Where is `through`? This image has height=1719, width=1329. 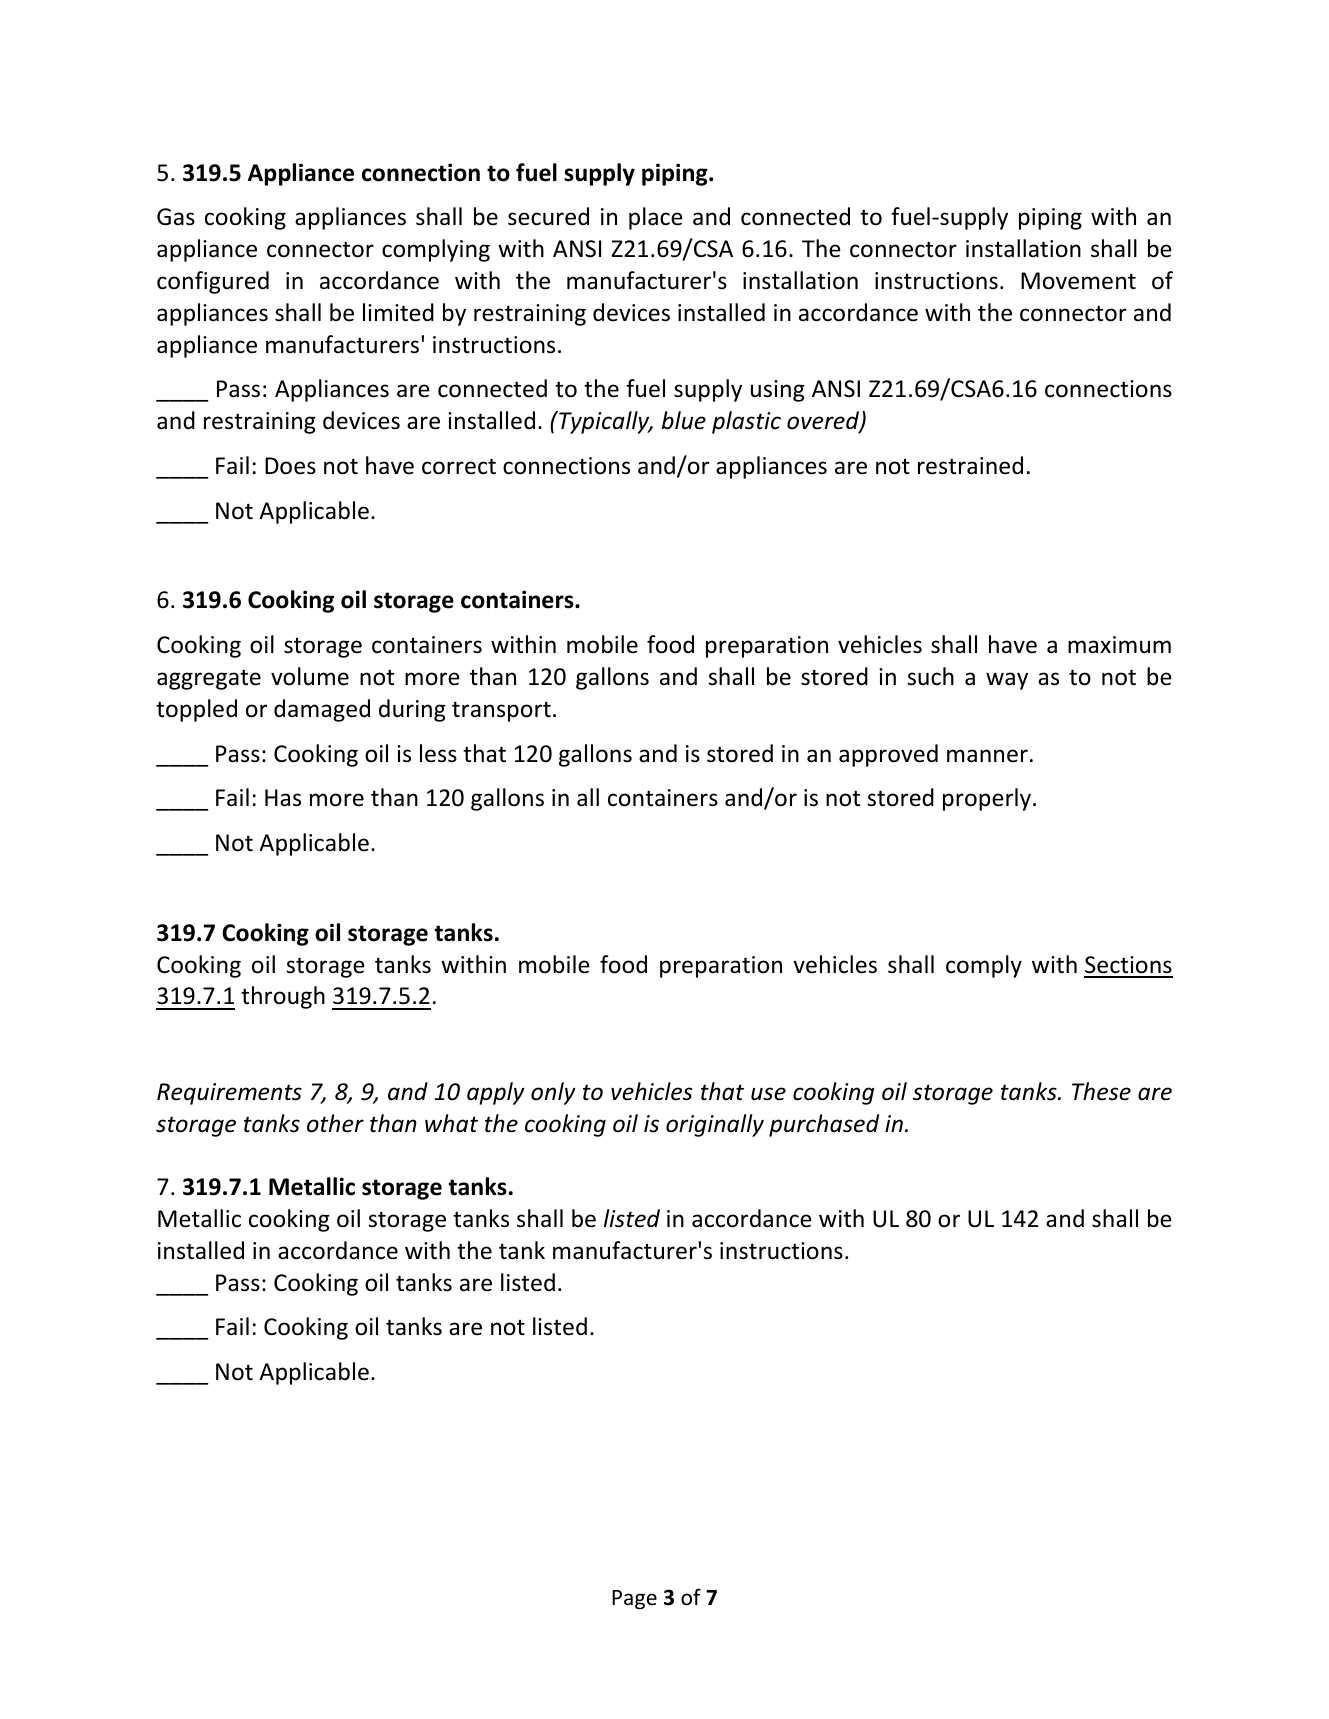 through is located at coordinates (283, 997).
